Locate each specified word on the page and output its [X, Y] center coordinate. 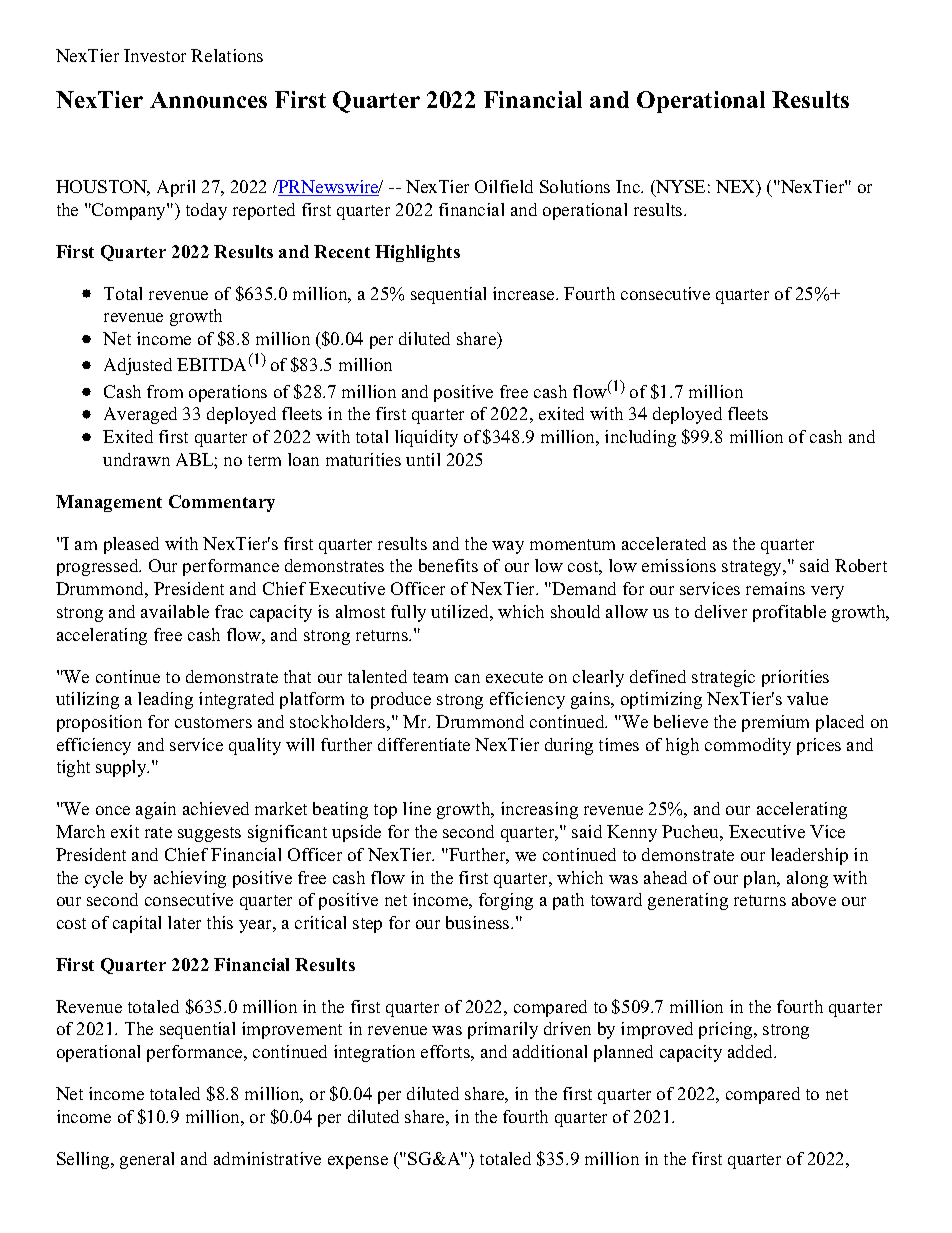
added [752, 1051]
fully [408, 613]
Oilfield [504, 186]
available [175, 611]
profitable [789, 613]
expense [358, 1162]
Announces [208, 100]
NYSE [679, 188]
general [147, 1160]
